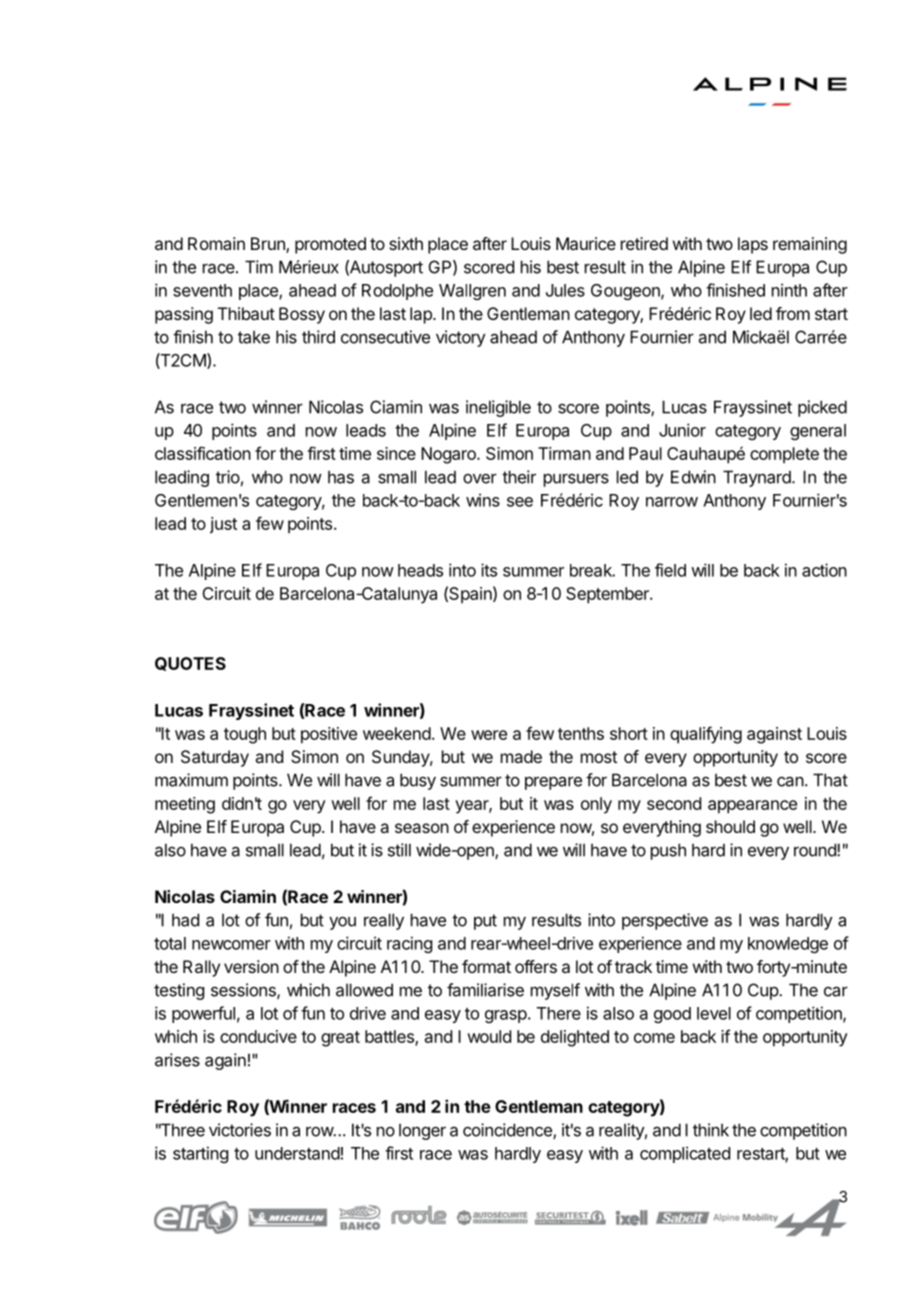 The height and width of the document is (1307, 924). What do you see at coordinates (753, 245) in the document?
I see `laps` at bounding box center [753, 245].
